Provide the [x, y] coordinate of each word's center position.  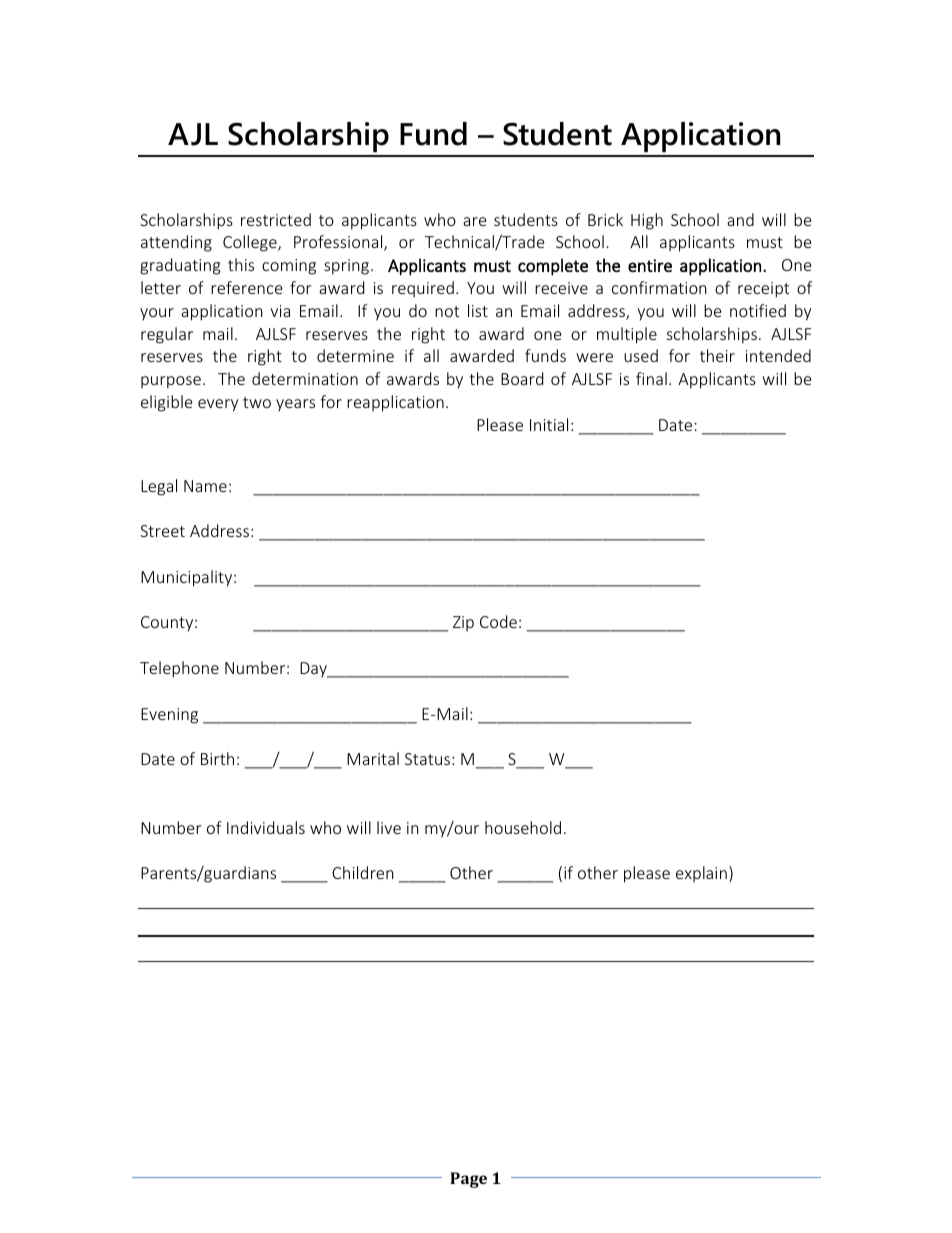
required [423, 289]
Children [363, 872]
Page [468, 1180]
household [523, 827]
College [251, 243]
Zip [463, 623]
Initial [549, 424]
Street [162, 531]
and [740, 219]
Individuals [266, 827]
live [389, 827]
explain [701, 874]
